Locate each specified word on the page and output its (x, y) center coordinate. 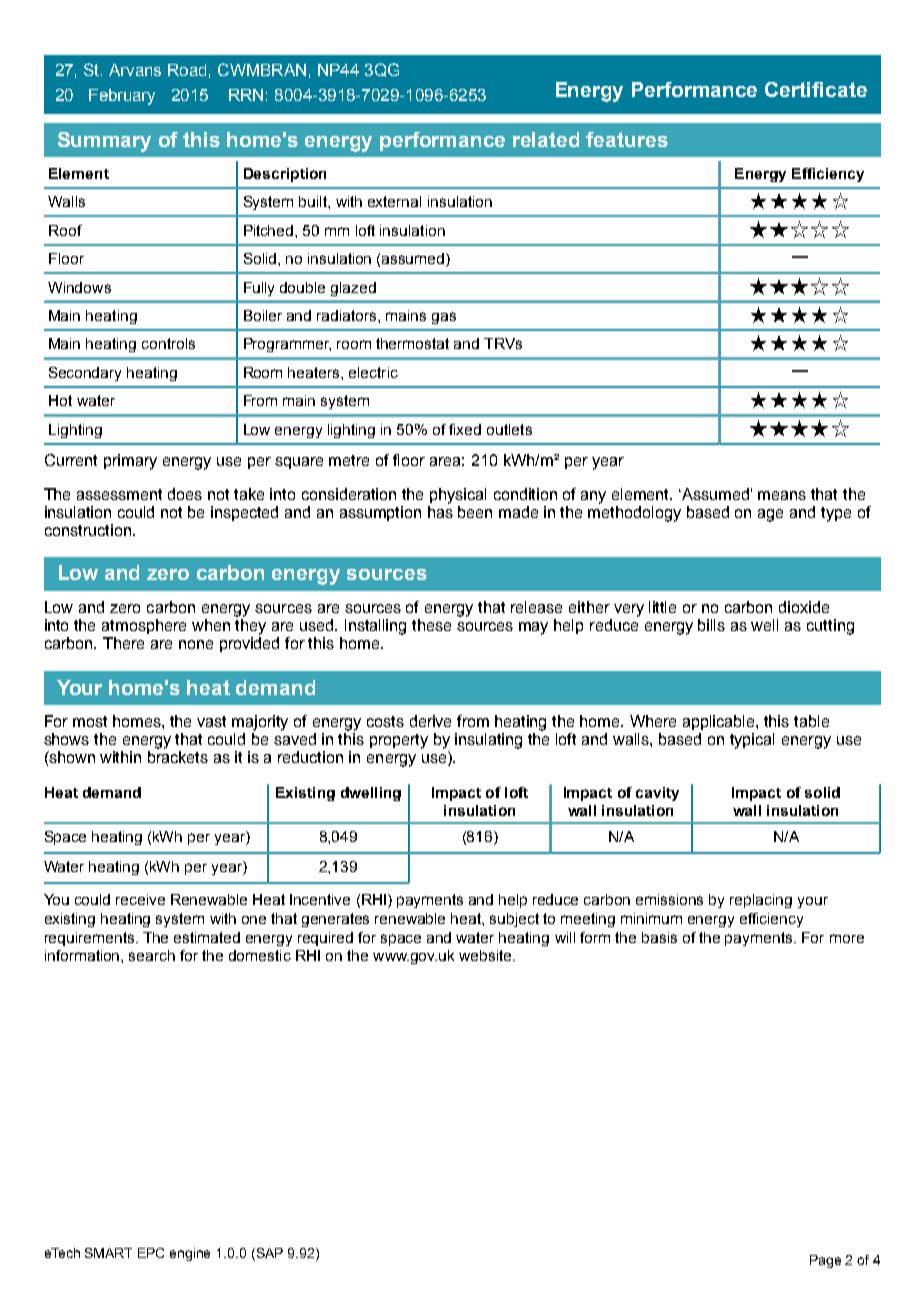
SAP (268, 1254)
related (546, 139)
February (122, 97)
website (486, 955)
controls (168, 343)
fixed (465, 429)
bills (711, 625)
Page (825, 1261)
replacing (761, 901)
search (152, 955)
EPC (151, 1253)
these (431, 625)
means (782, 495)
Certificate (816, 89)
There (123, 643)
